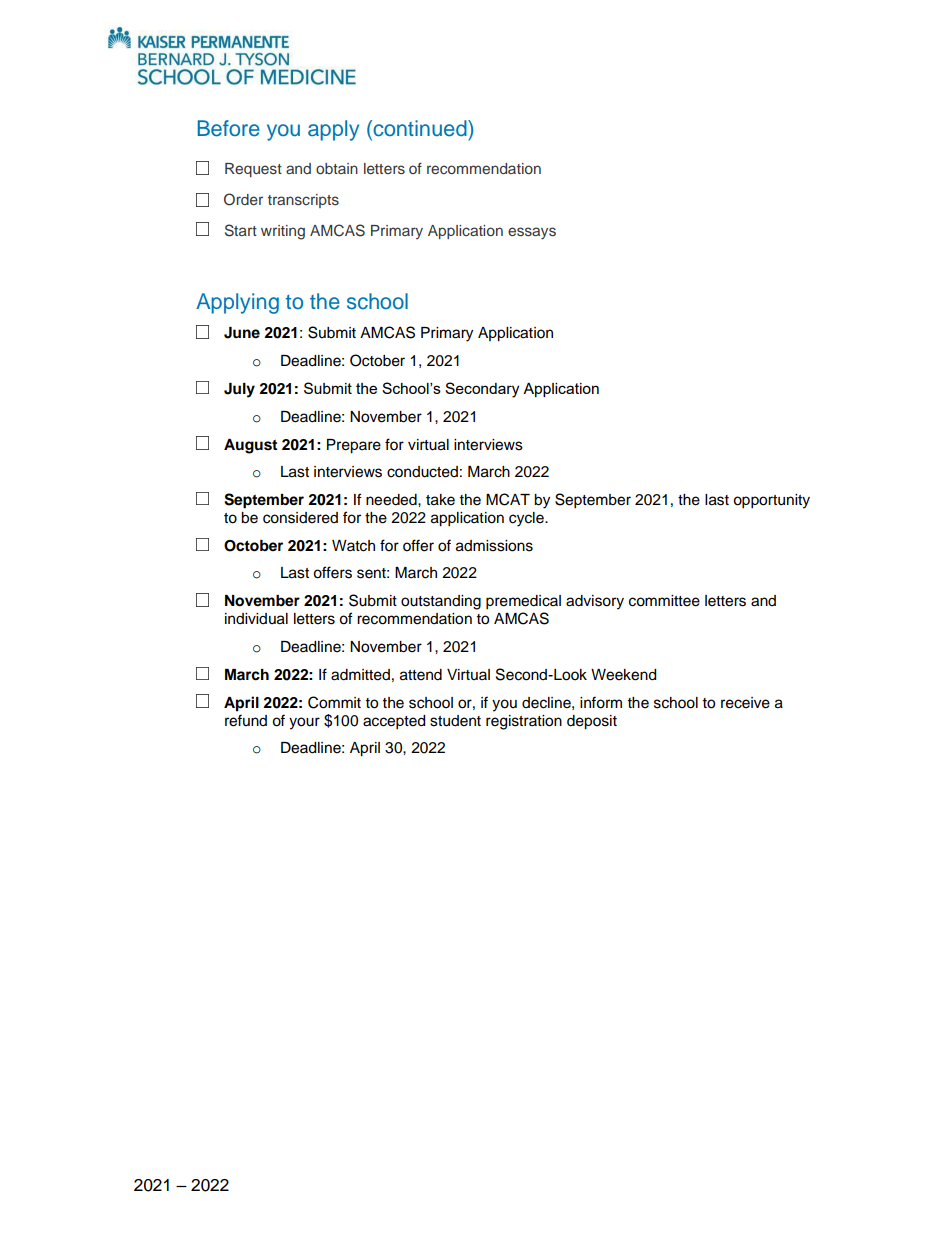  What do you see at coordinates (304, 723) in the image?
I see `your` at bounding box center [304, 723].
